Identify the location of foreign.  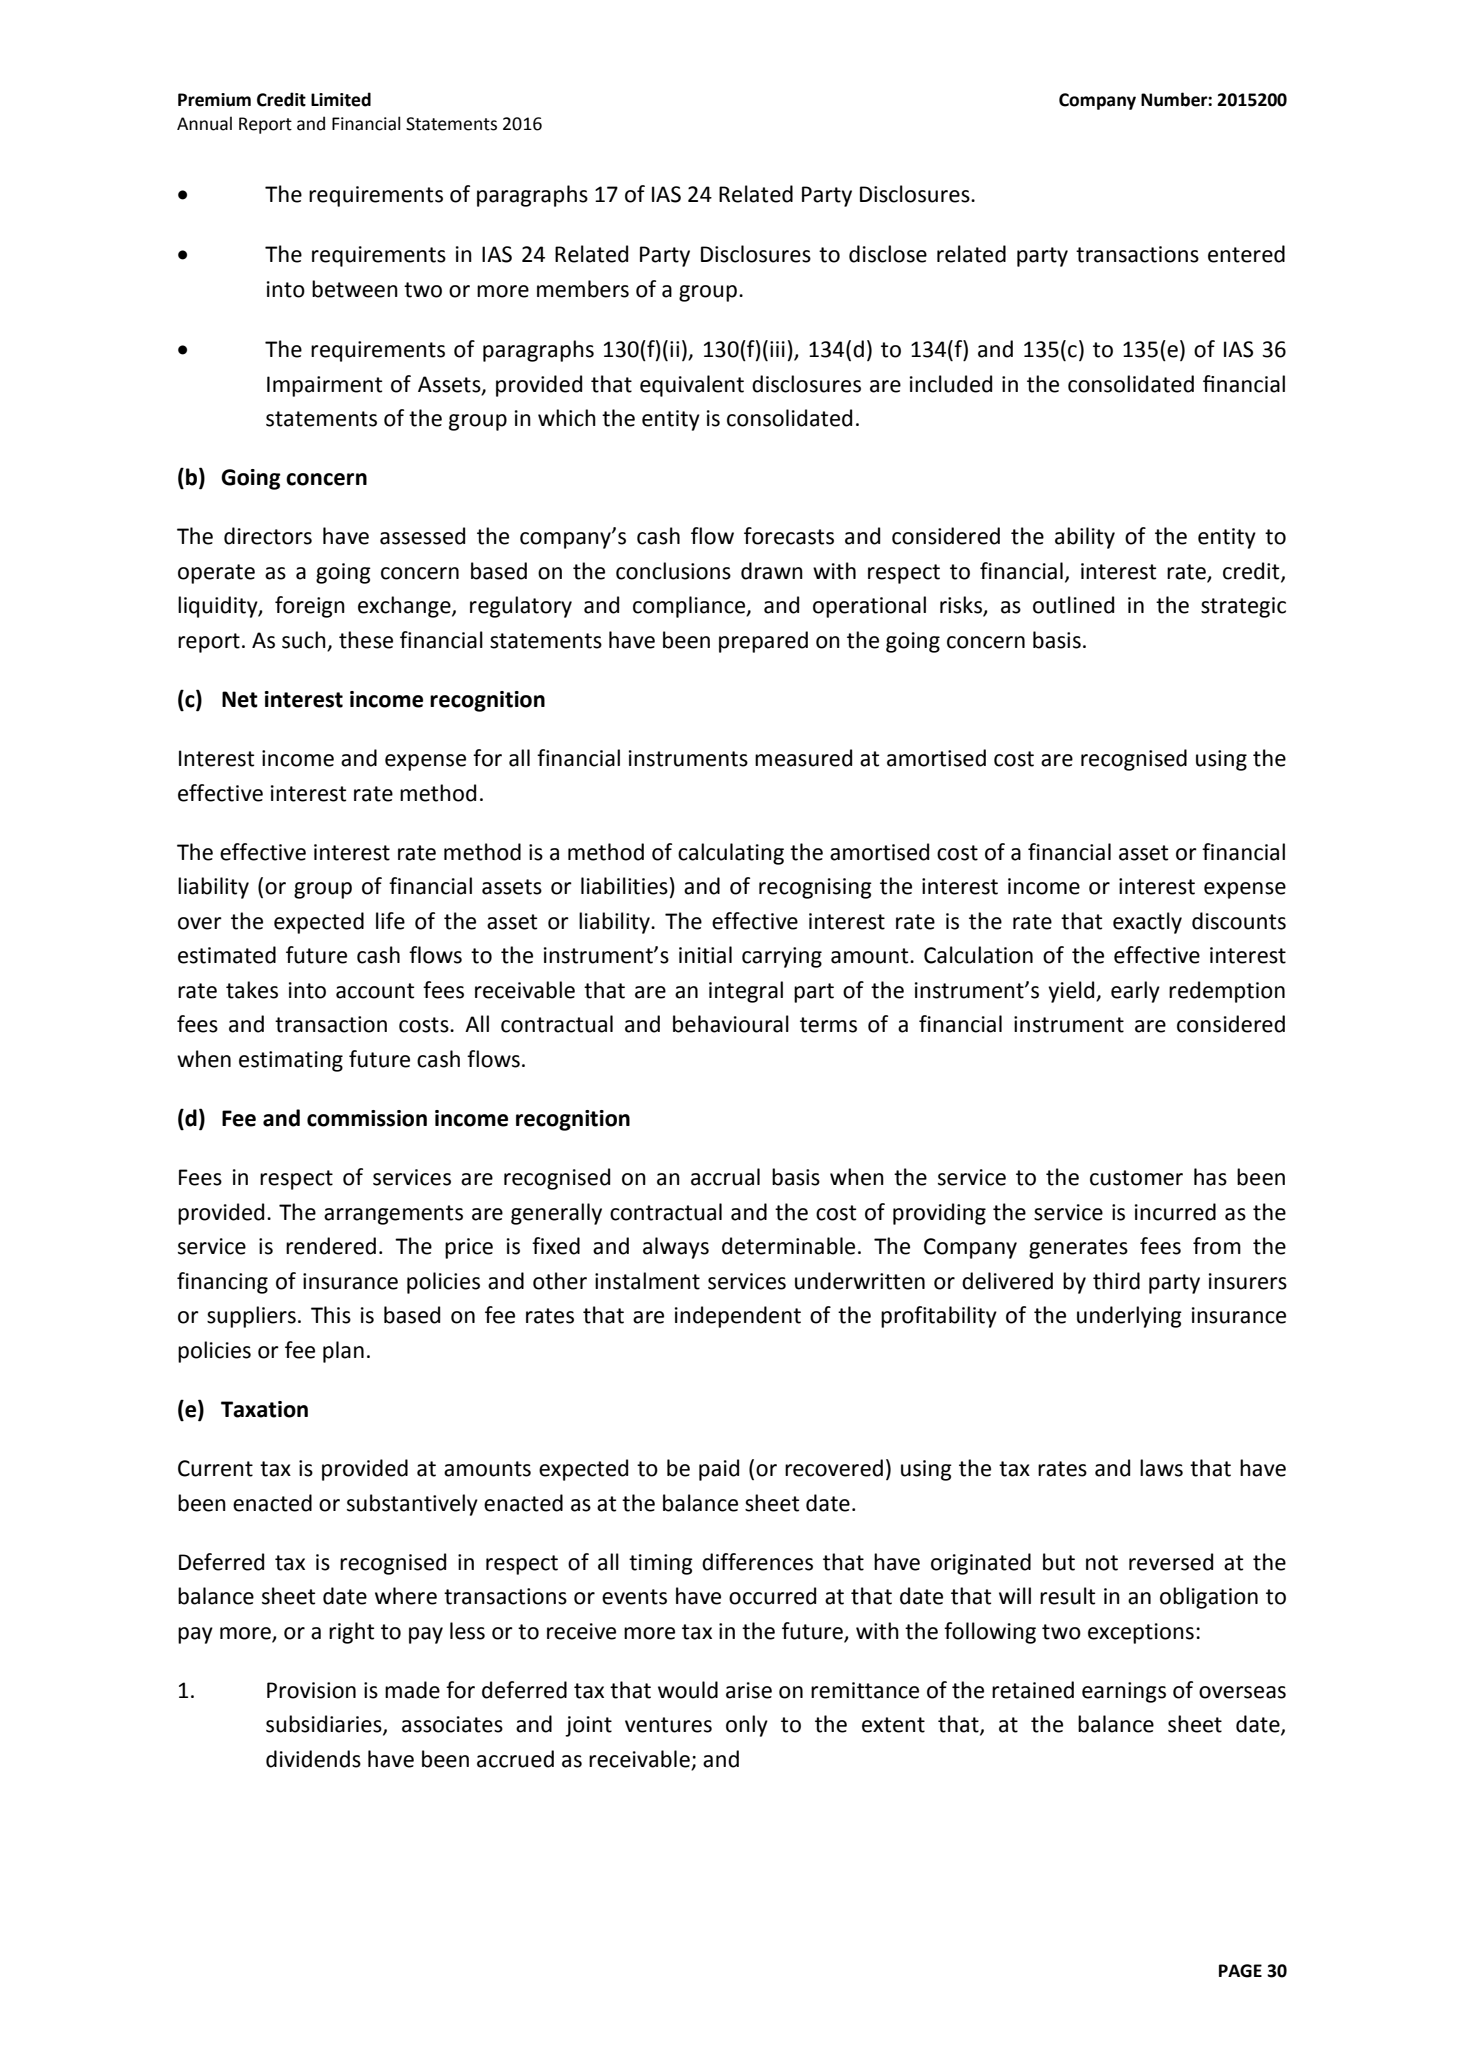
(310, 607).
